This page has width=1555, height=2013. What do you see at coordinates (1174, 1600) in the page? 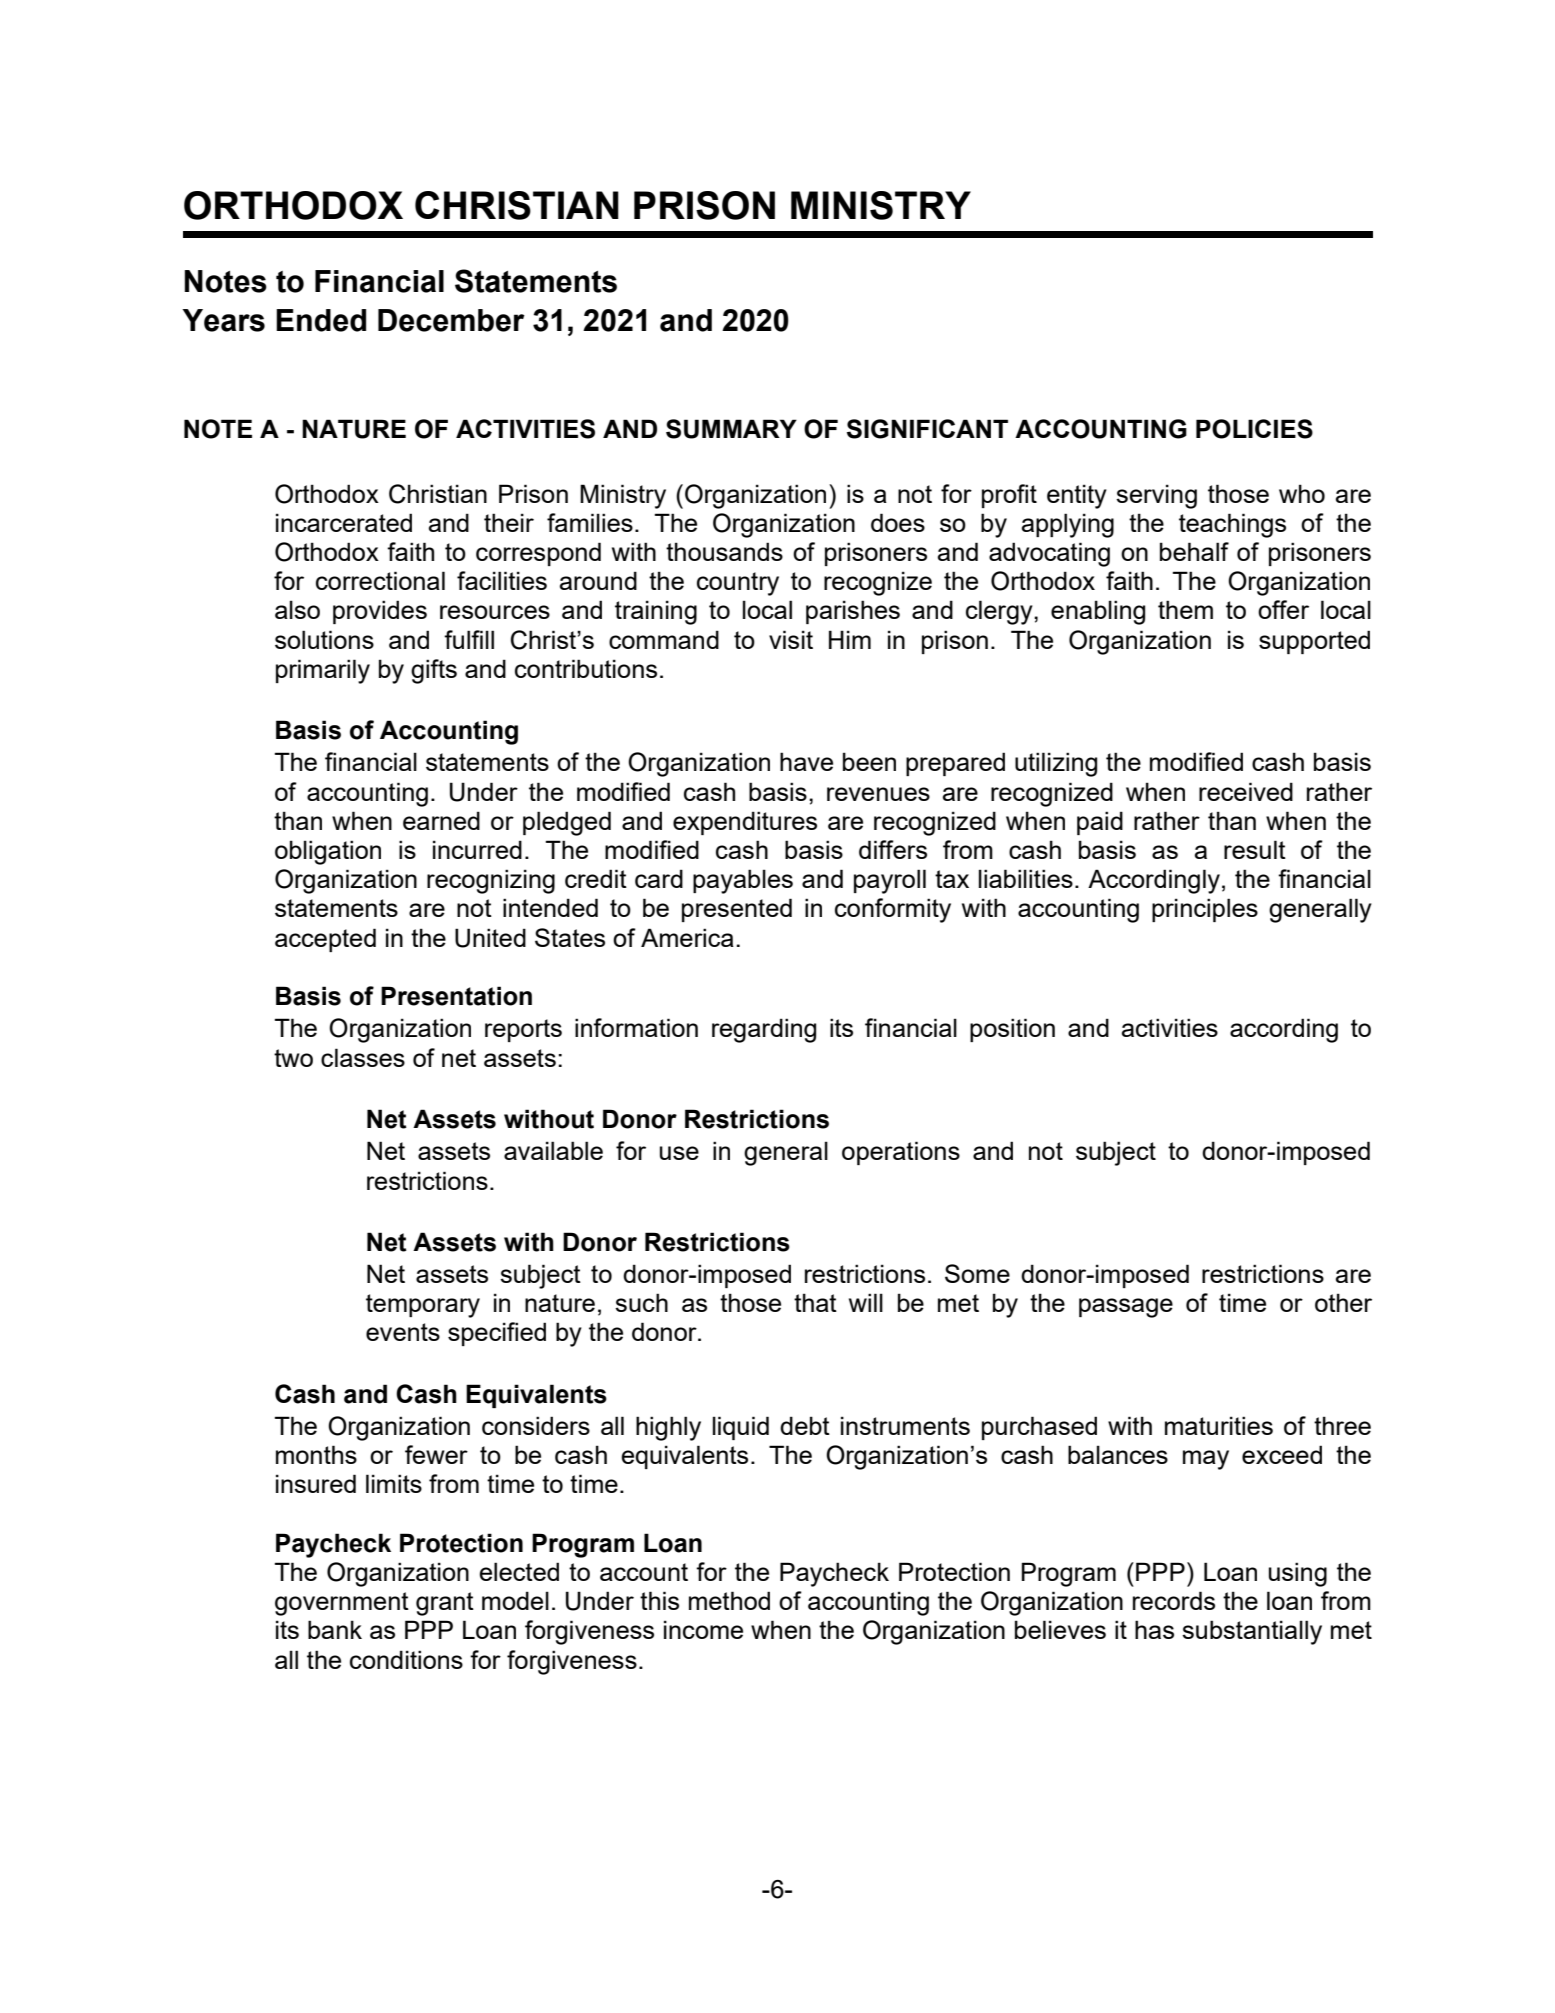
I see `records` at bounding box center [1174, 1600].
